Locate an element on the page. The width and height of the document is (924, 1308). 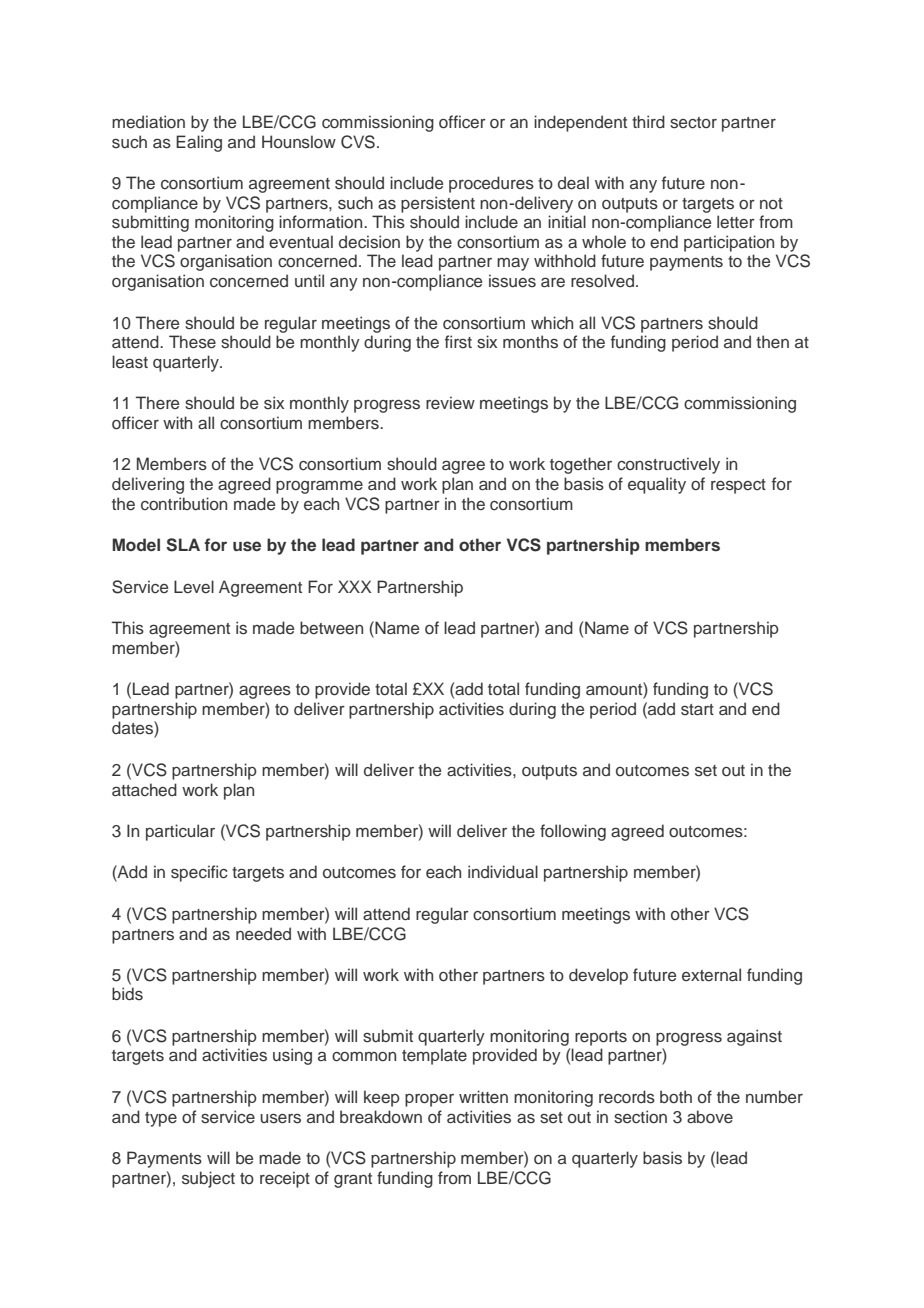
These is located at coordinates (192, 342).
